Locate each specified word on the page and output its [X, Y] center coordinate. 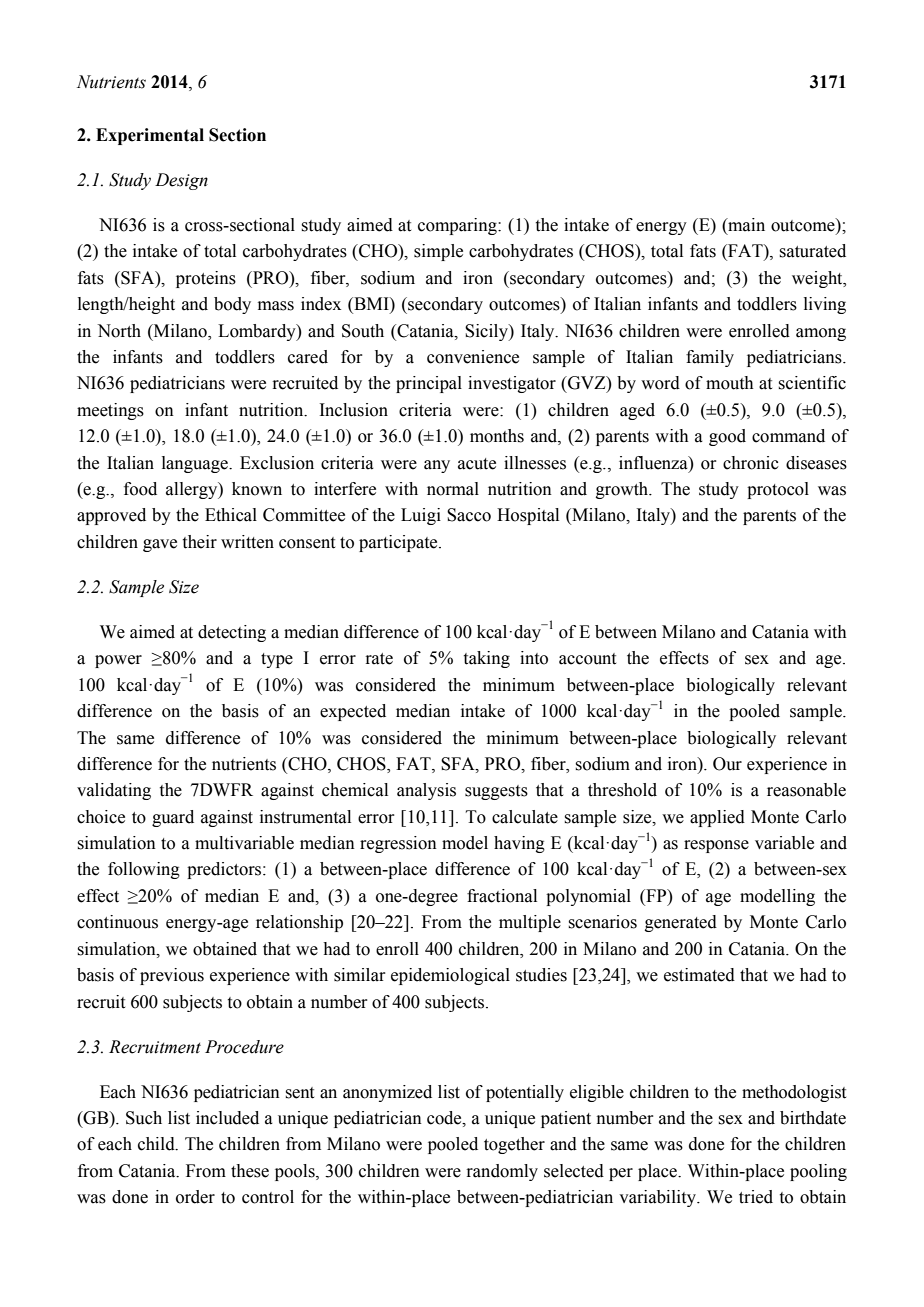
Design [181, 181]
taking [487, 659]
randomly [502, 1172]
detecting [232, 633]
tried [756, 1197]
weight [818, 279]
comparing [458, 226]
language [196, 464]
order [195, 1197]
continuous [117, 922]
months [497, 436]
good [727, 437]
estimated [699, 975]
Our [727, 764]
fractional [502, 896]
